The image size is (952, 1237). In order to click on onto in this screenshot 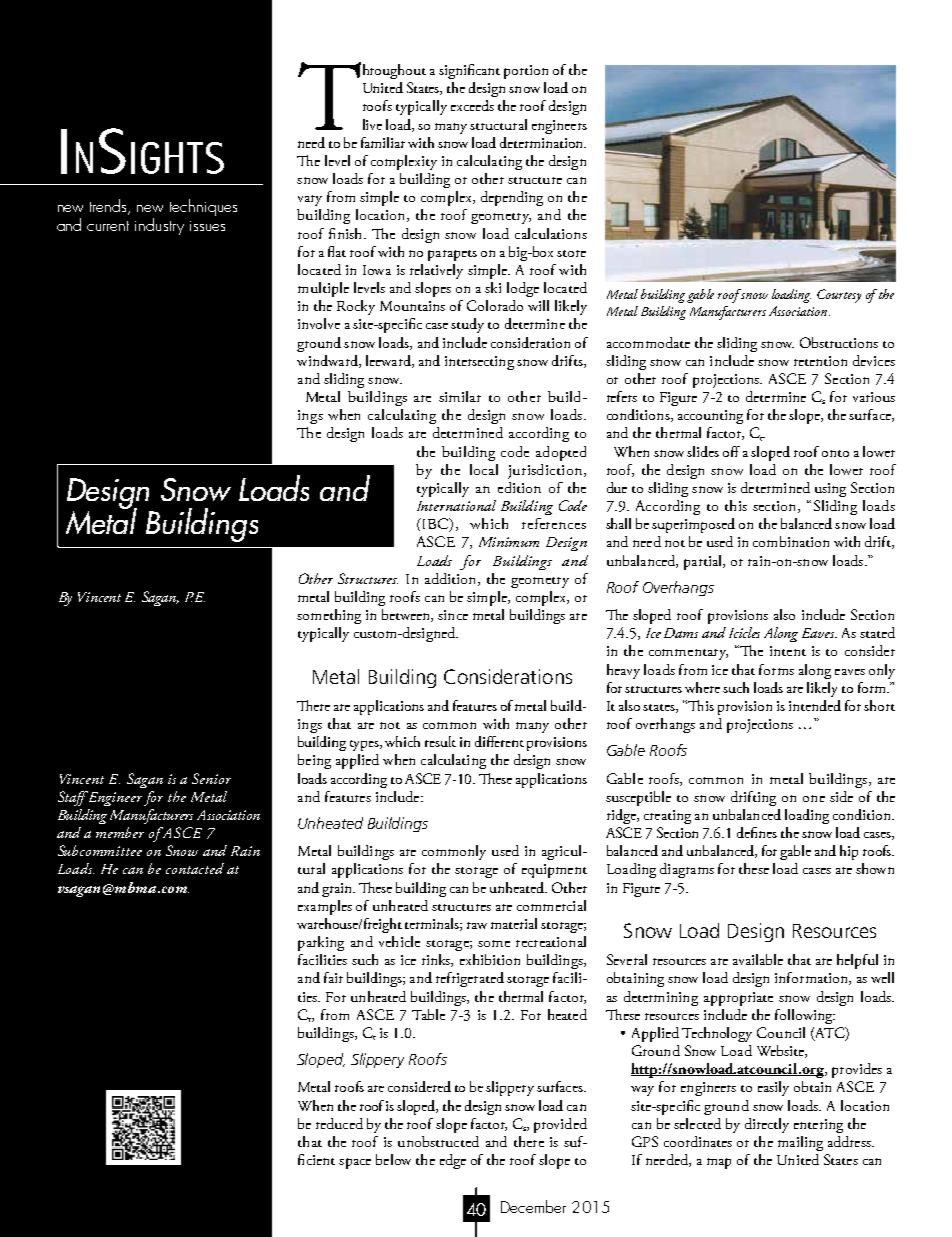, I will do `click(835, 453)`.
